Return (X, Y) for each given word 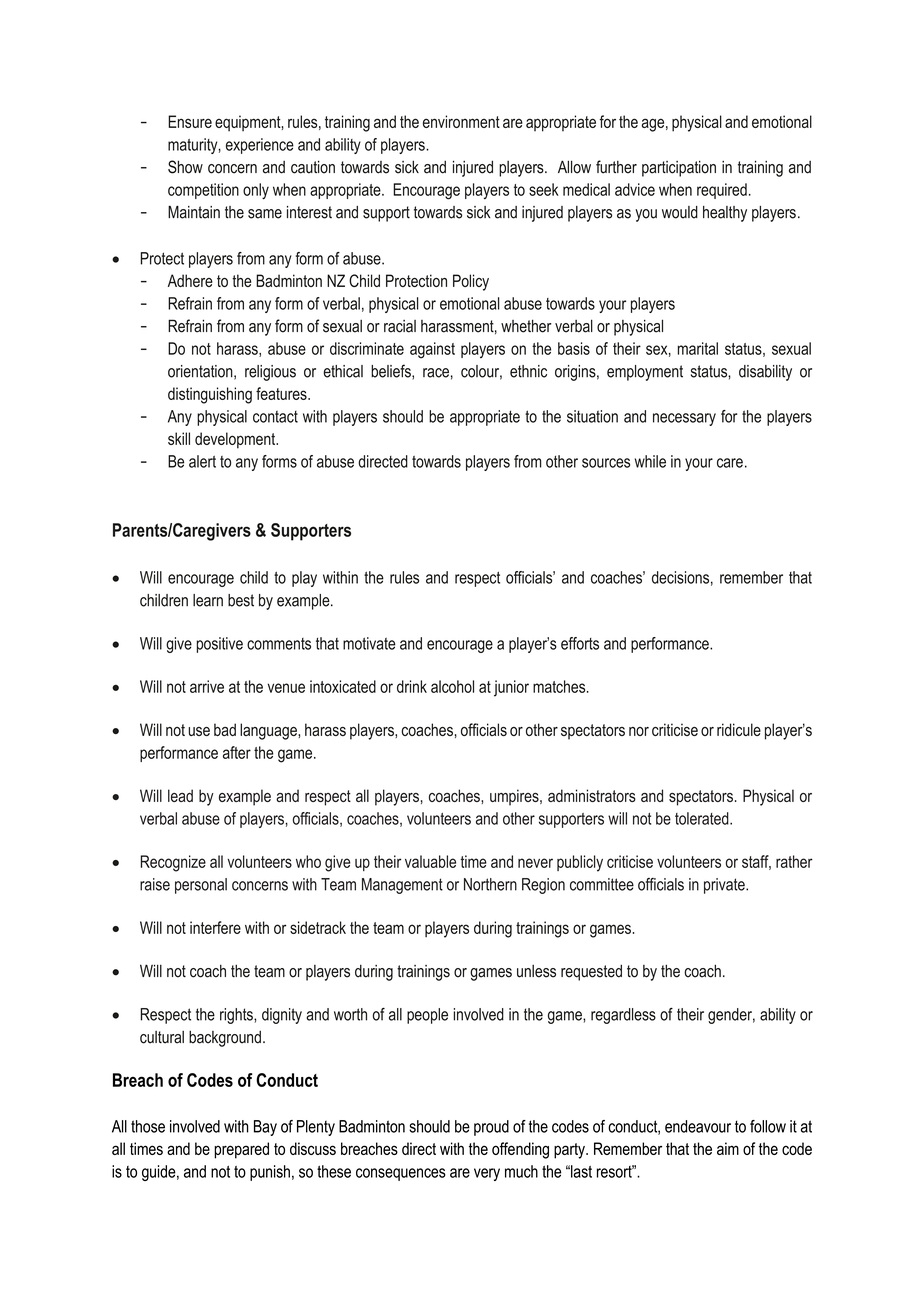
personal (201, 886)
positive (219, 645)
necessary (684, 419)
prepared (241, 1150)
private (725, 886)
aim (728, 1148)
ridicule (739, 729)
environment (461, 121)
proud (491, 1128)
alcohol (452, 686)
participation (679, 169)
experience (260, 146)
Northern (490, 884)
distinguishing (210, 395)
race (436, 373)
